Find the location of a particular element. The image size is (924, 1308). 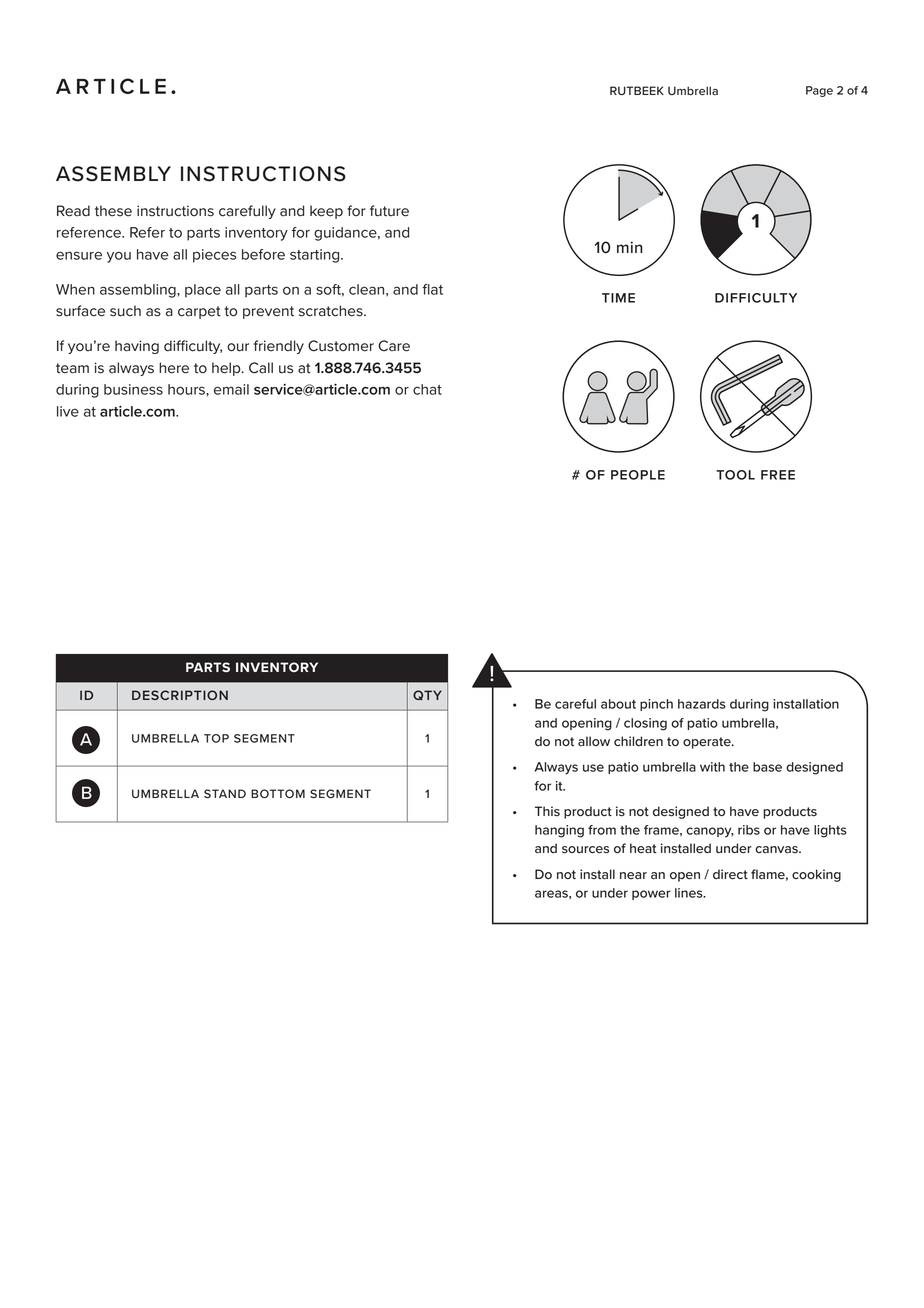

STAND is located at coordinates (225, 793).
